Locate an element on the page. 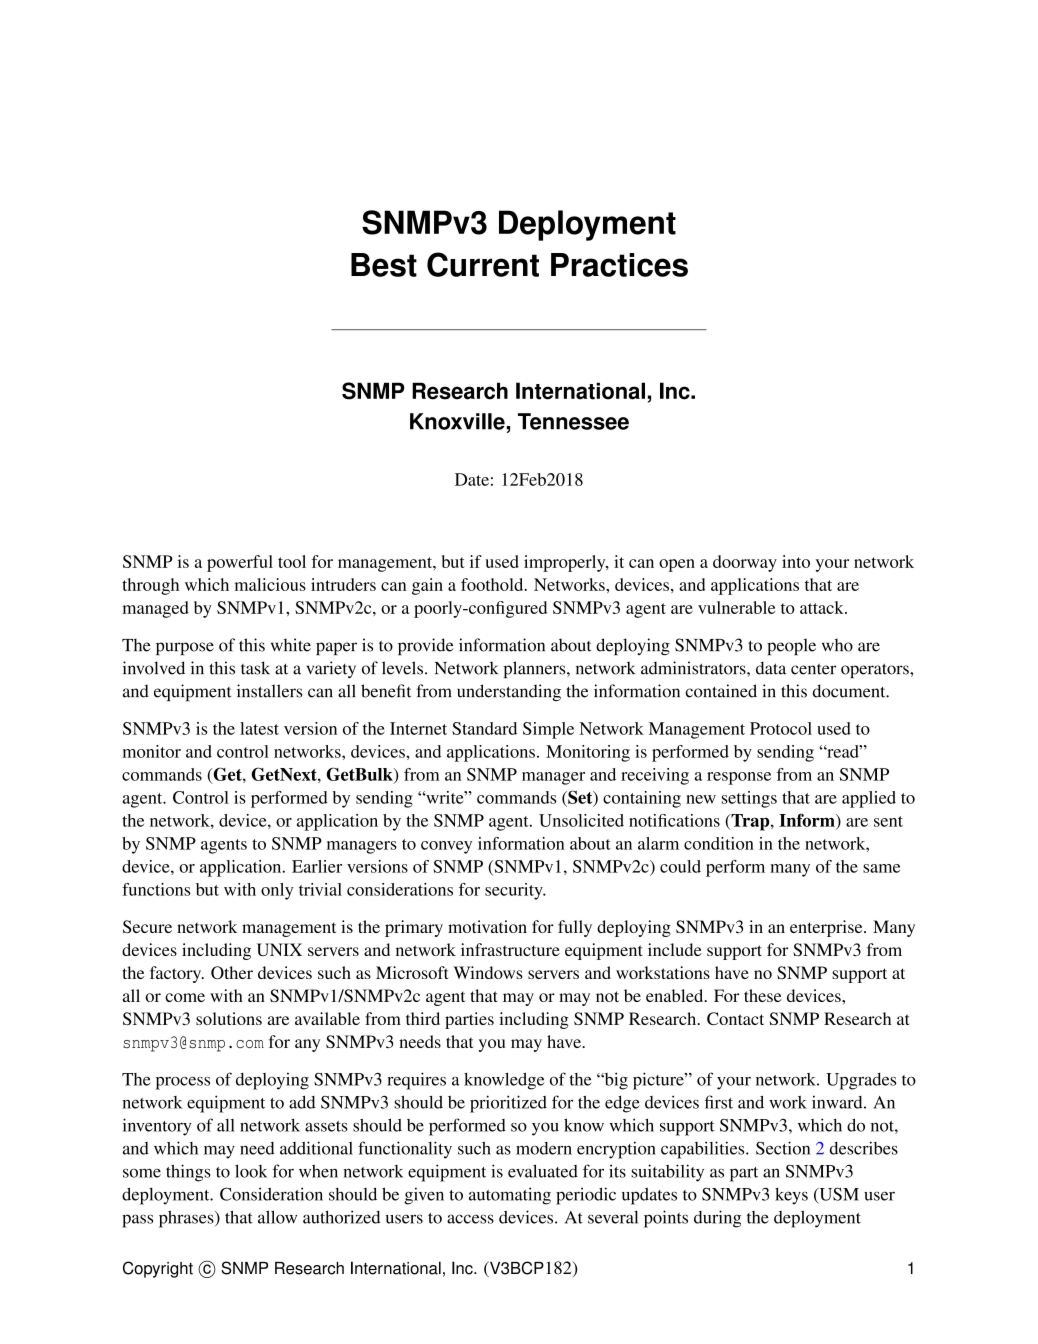 The image size is (1038, 1344). center is located at coordinates (813, 669).
